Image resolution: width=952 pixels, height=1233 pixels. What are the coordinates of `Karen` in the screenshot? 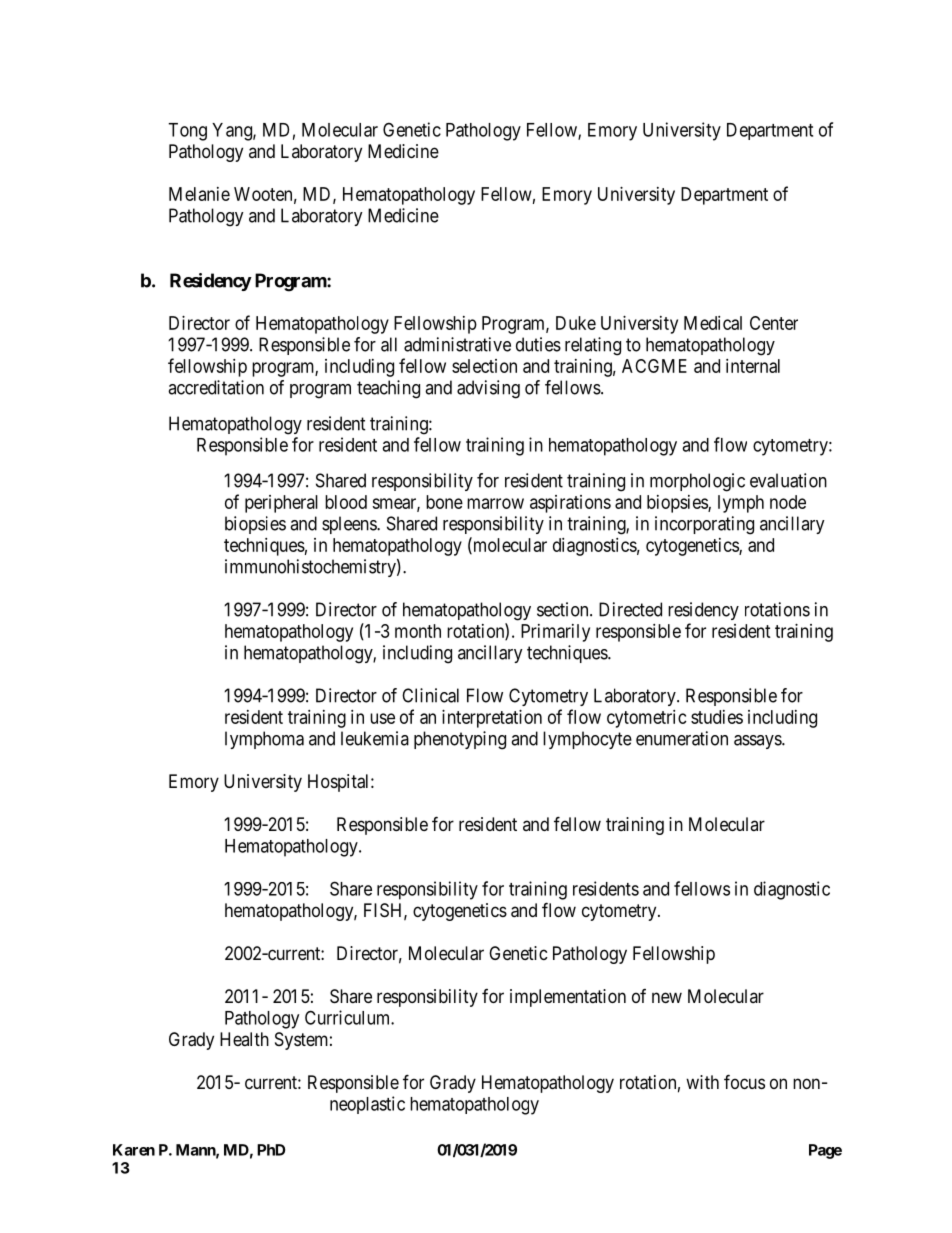 It's located at (134, 1150).
